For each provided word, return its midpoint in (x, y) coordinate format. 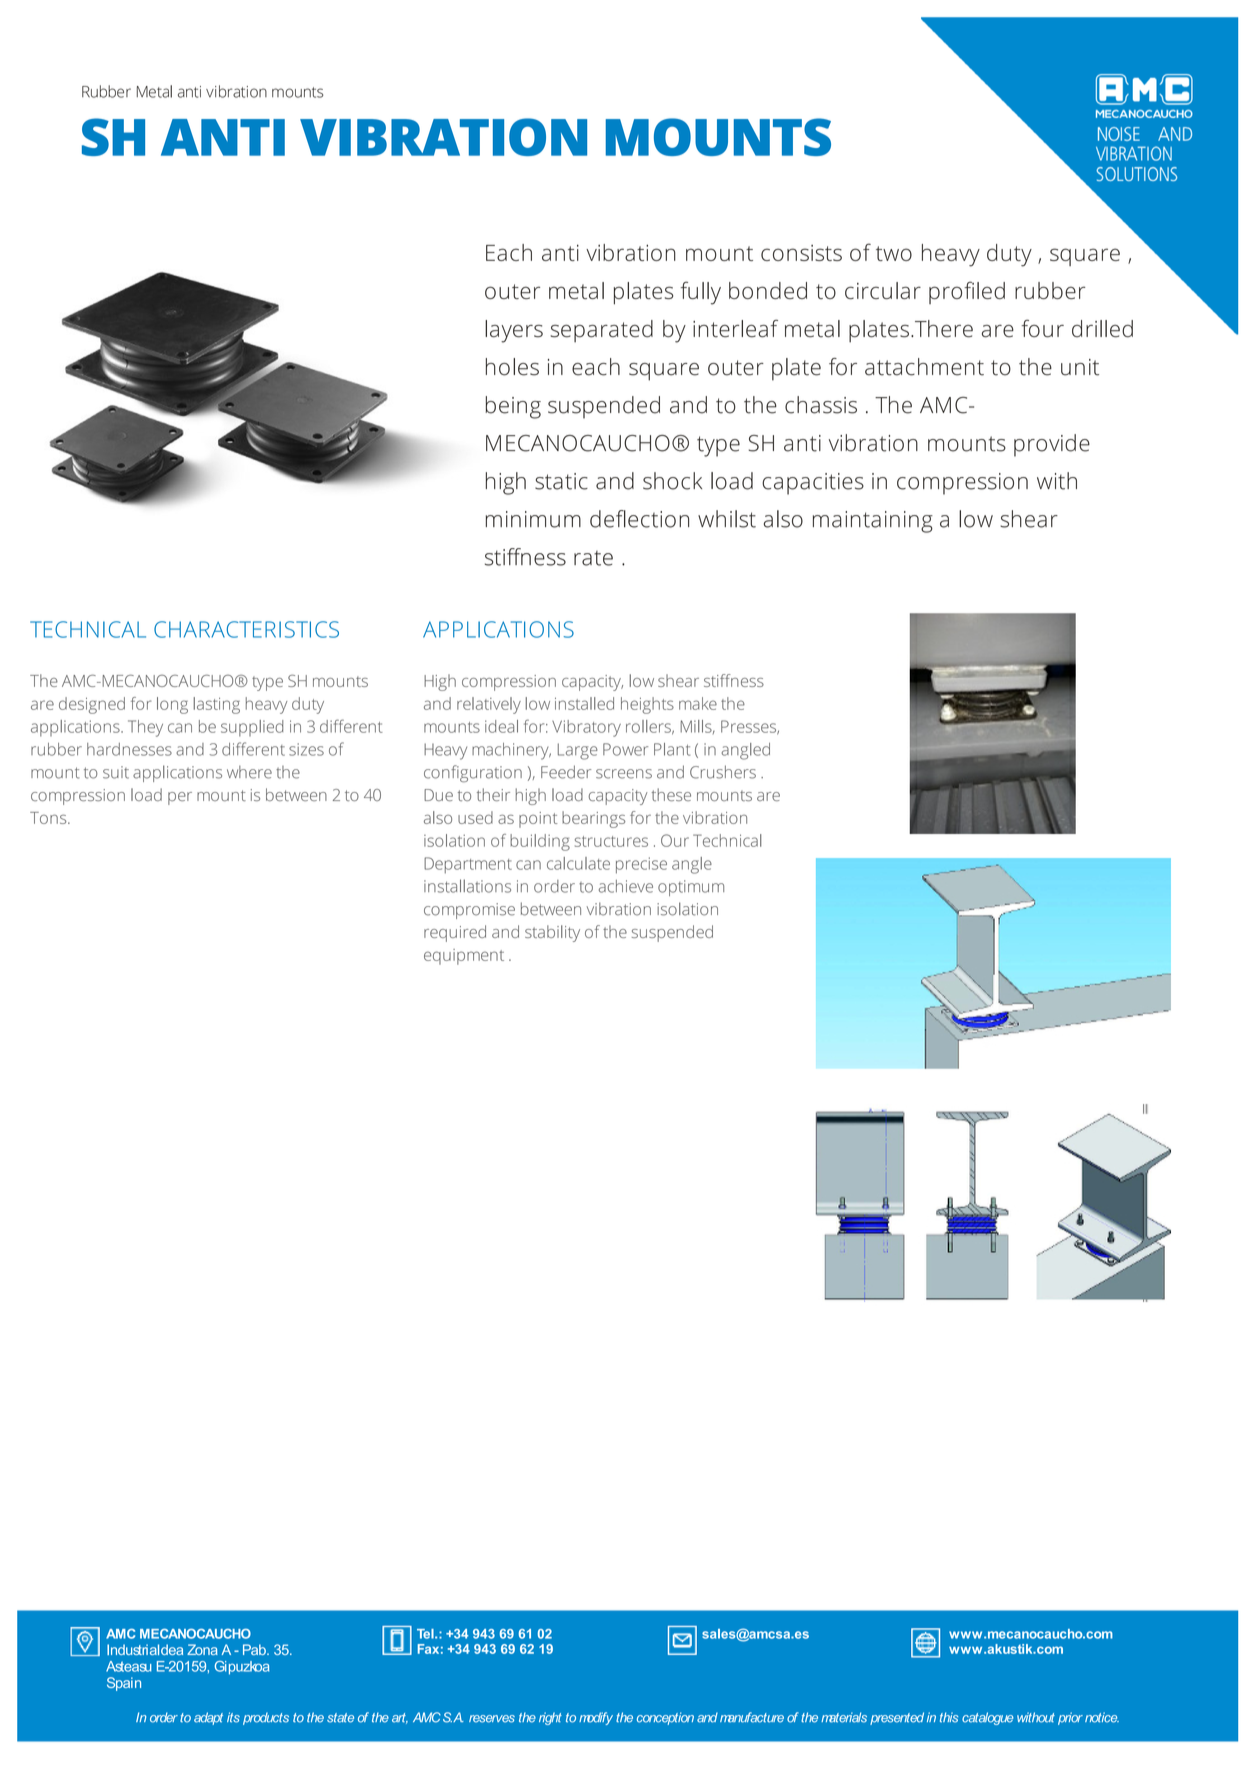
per (180, 798)
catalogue (988, 1718)
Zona (202, 1649)
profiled (967, 292)
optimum (691, 888)
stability (552, 933)
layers (514, 331)
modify (596, 1718)
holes (512, 367)
